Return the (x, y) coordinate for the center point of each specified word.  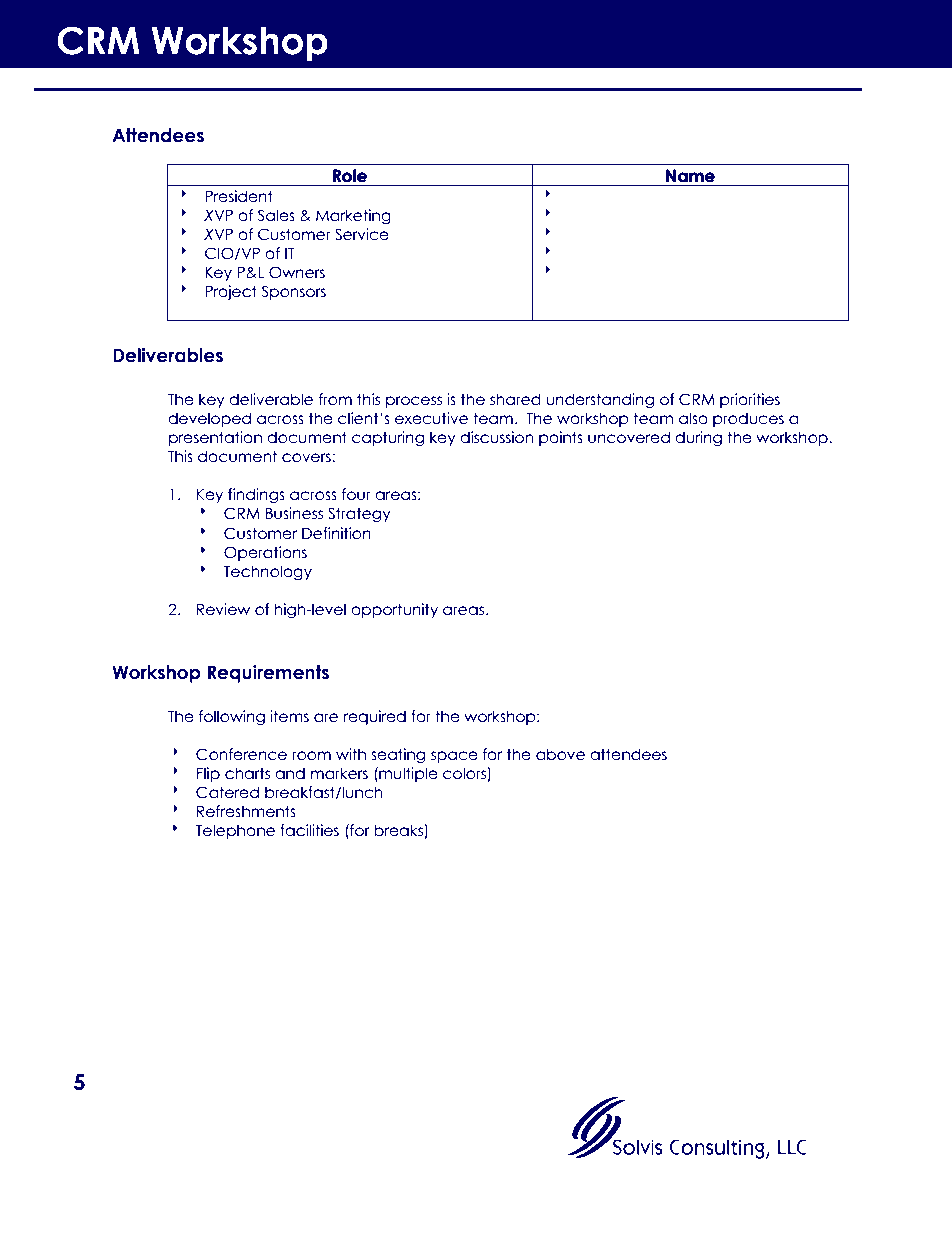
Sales (276, 215)
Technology (268, 572)
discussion (497, 437)
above (560, 754)
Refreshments (246, 811)
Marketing (353, 216)
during (698, 438)
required (375, 717)
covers (307, 458)
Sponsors (293, 292)
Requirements (268, 674)
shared (515, 399)
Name (690, 176)
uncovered (629, 437)
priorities (750, 400)
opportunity (394, 610)
